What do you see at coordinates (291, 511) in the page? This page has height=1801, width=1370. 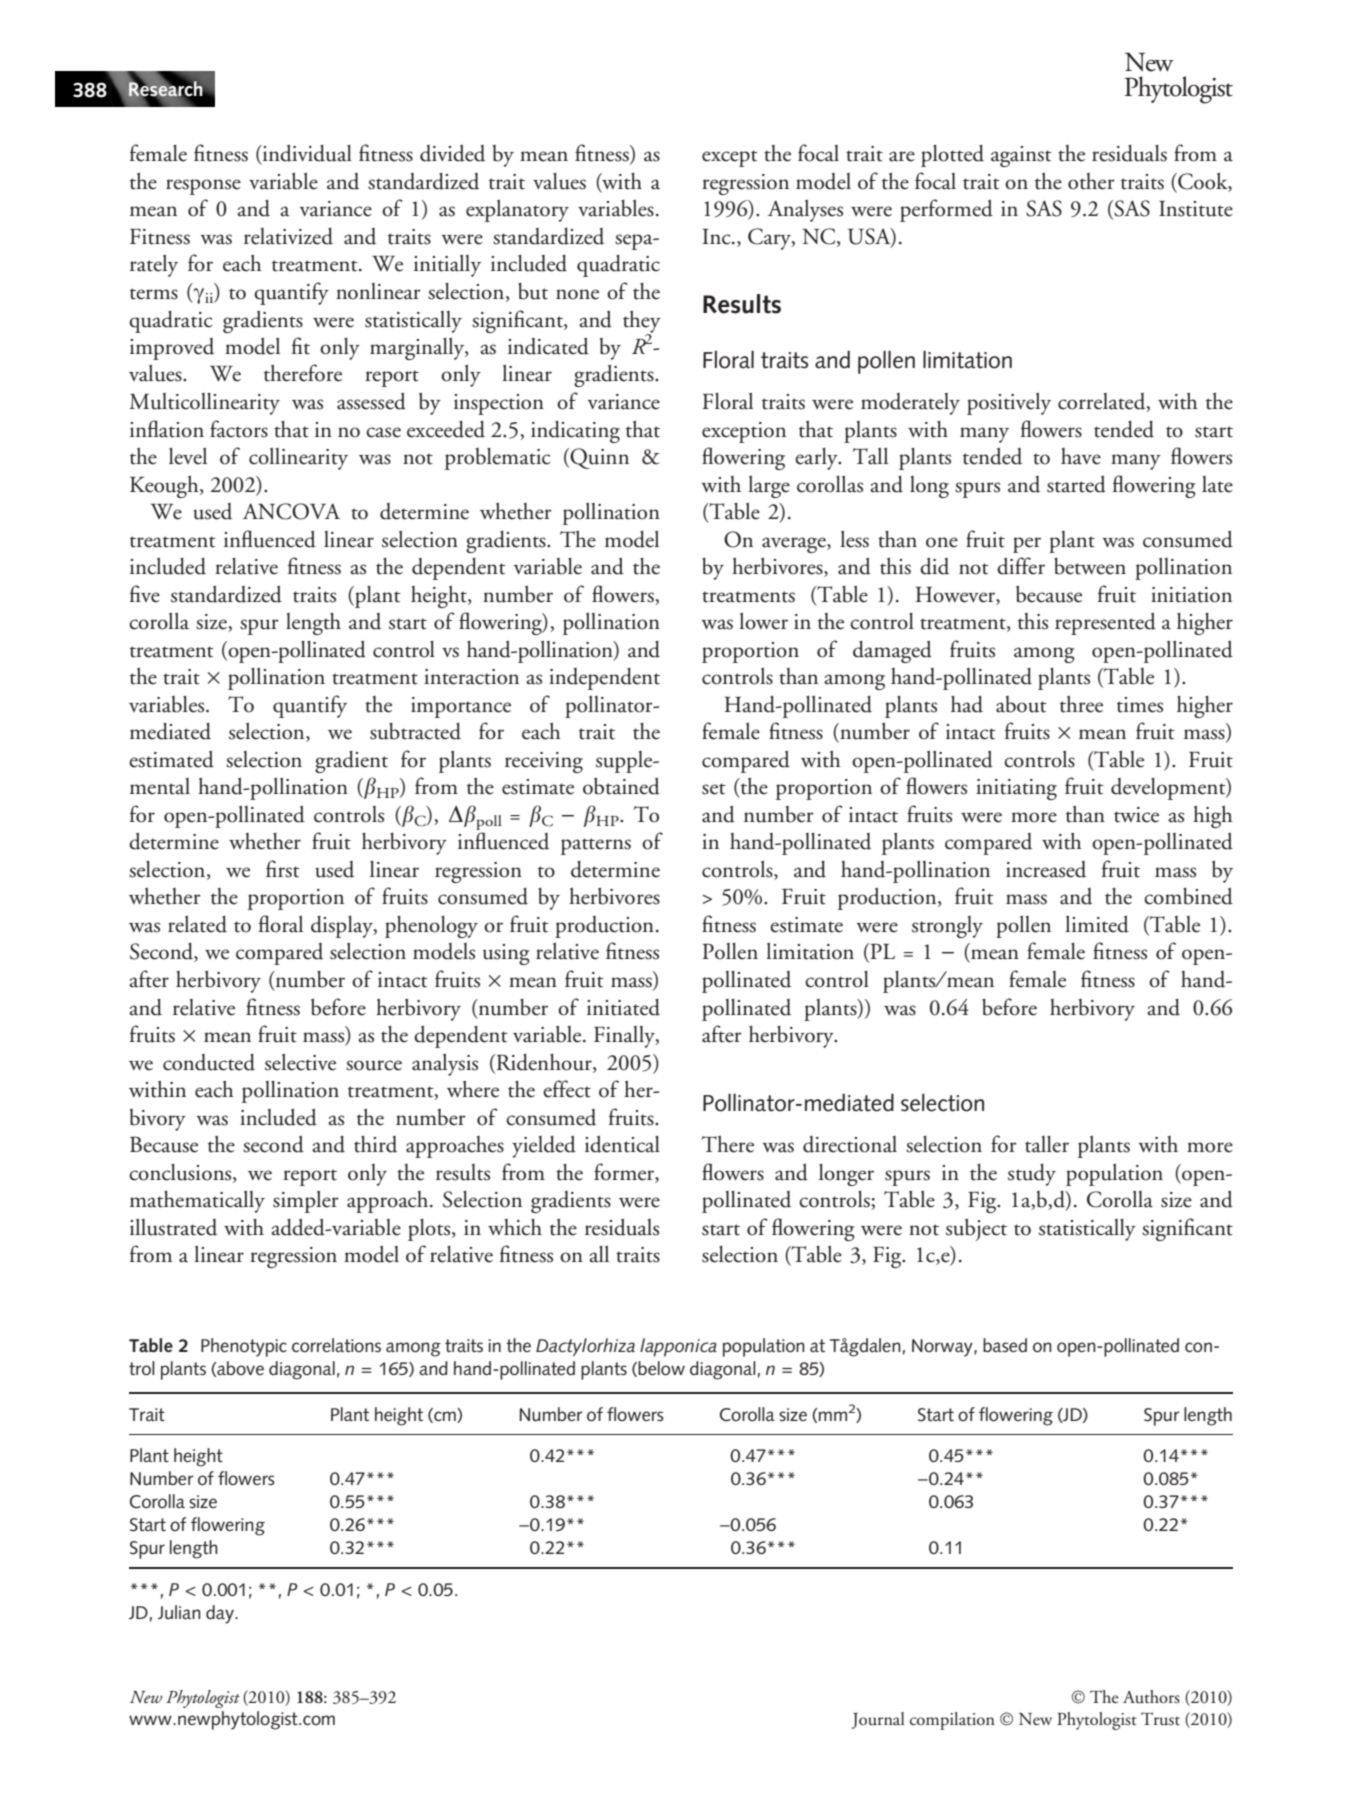 I see `ANCOVA` at bounding box center [291, 511].
